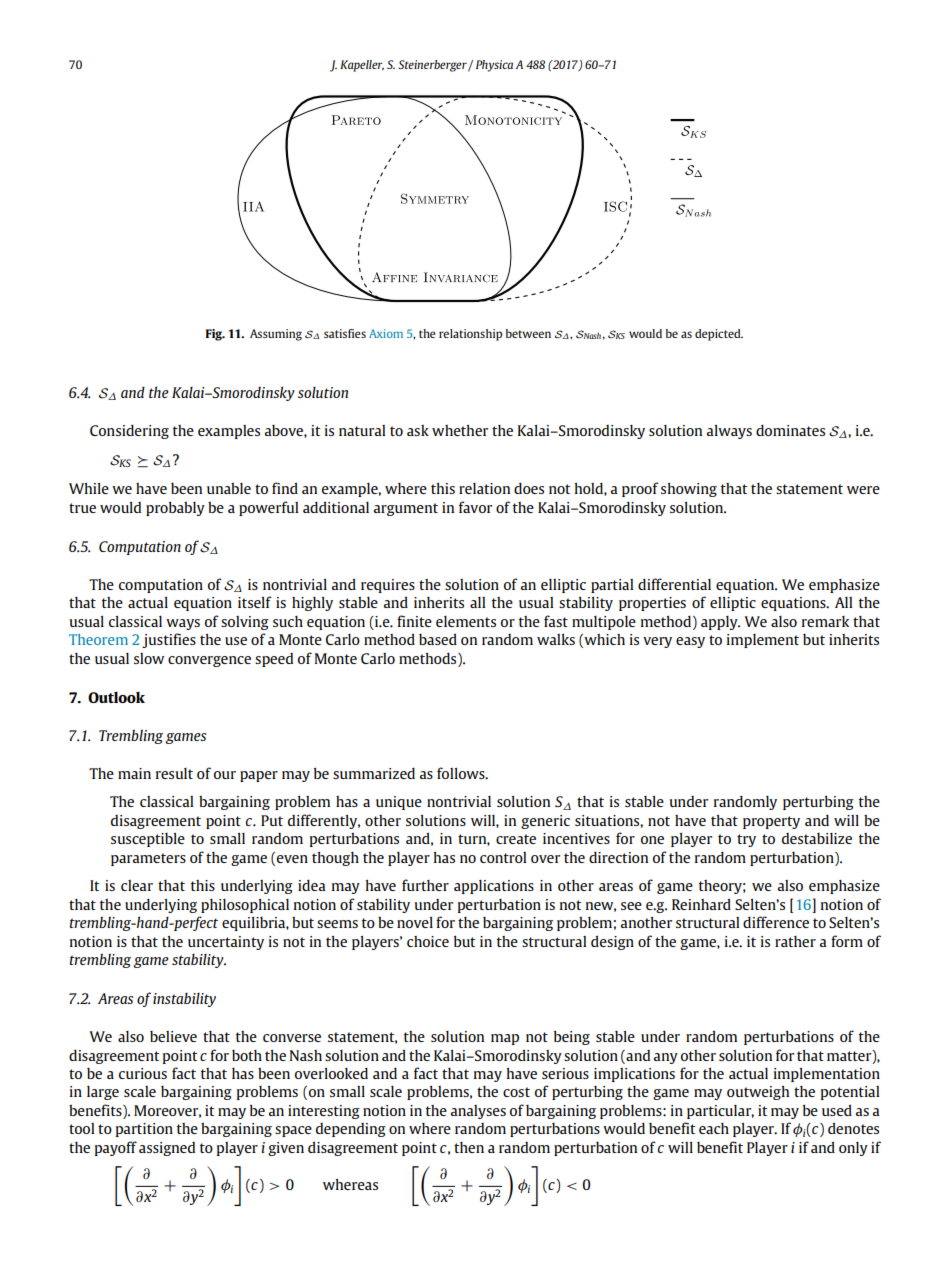 This screenshot has height=1288, width=944. I want to click on between, so click(528, 333).
